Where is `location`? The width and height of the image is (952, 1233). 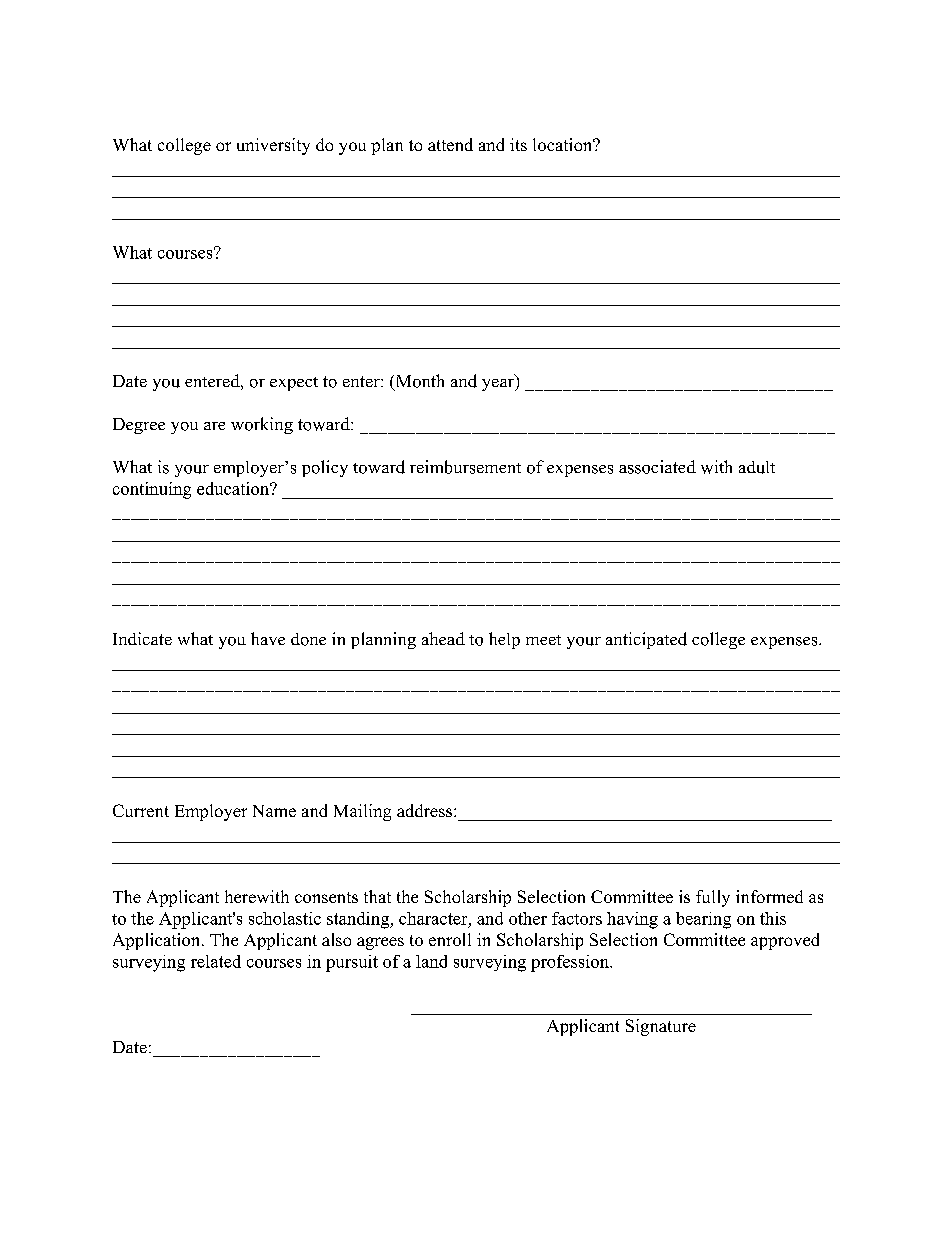
location is located at coordinates (564, 144).
